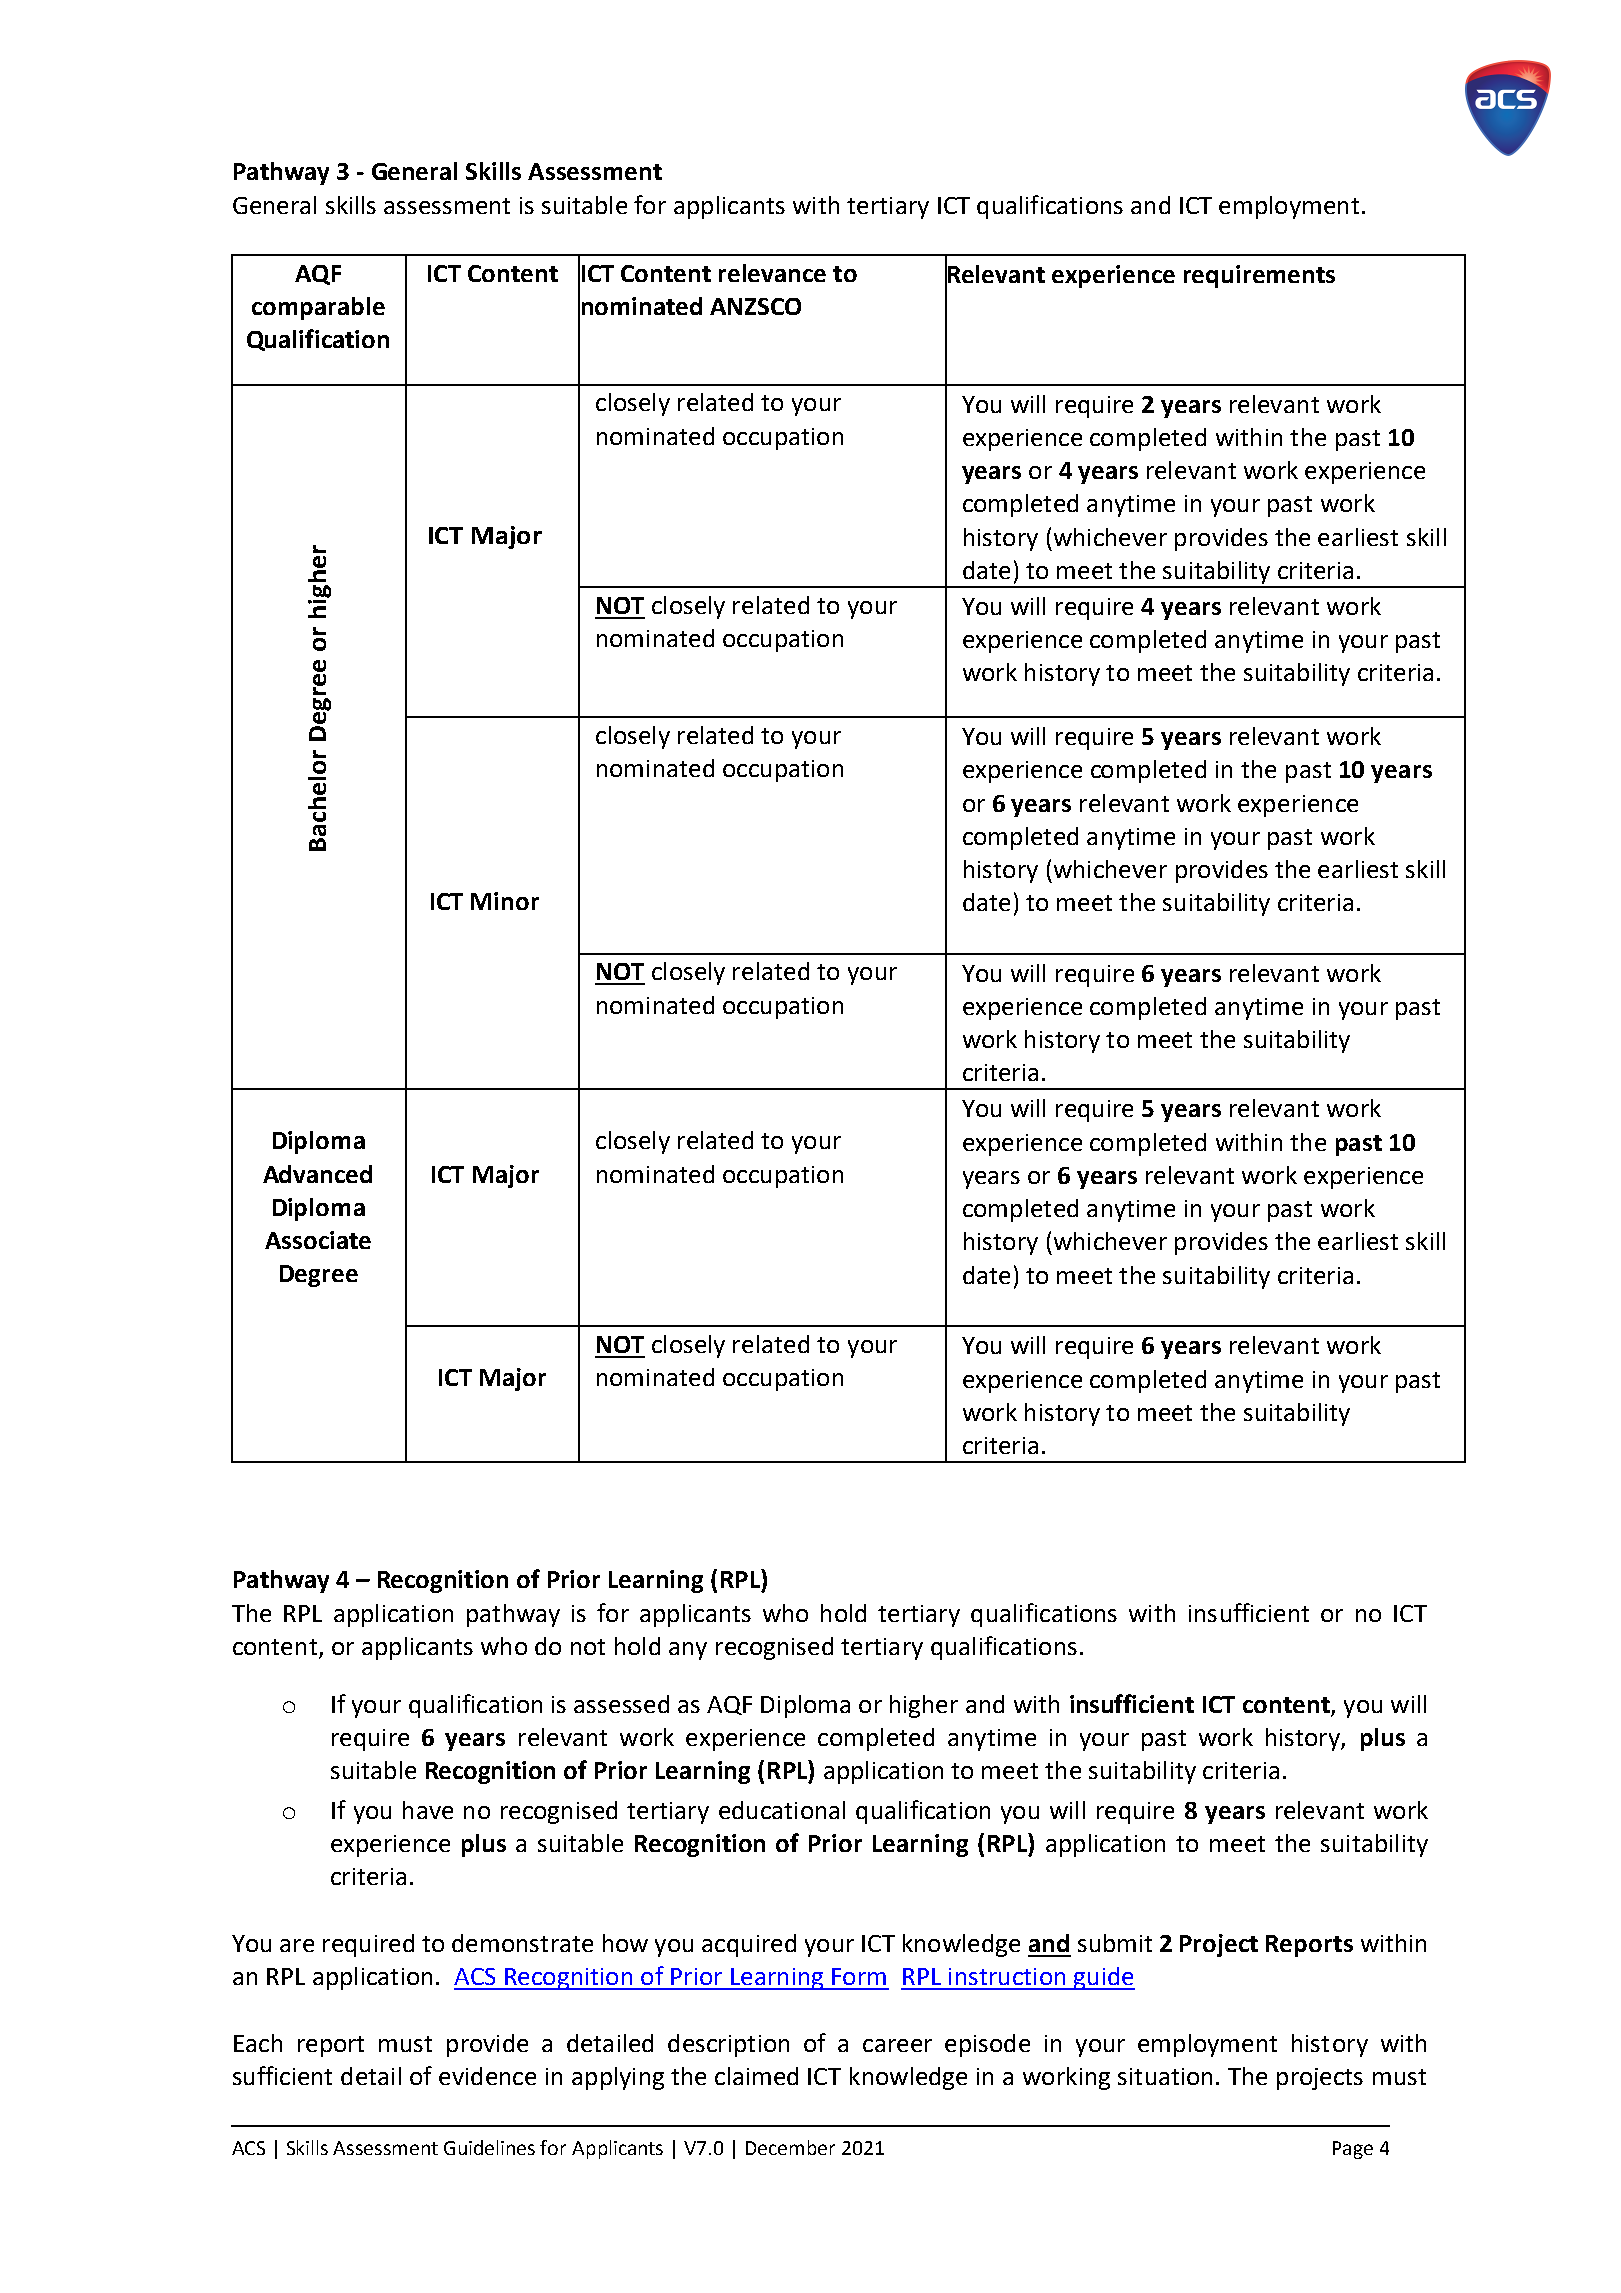 The height and width of the screenshot is (2293, 1621). Describe the element at coordinates (505, 901) in the screenshot. I see `Minor` at that location.
